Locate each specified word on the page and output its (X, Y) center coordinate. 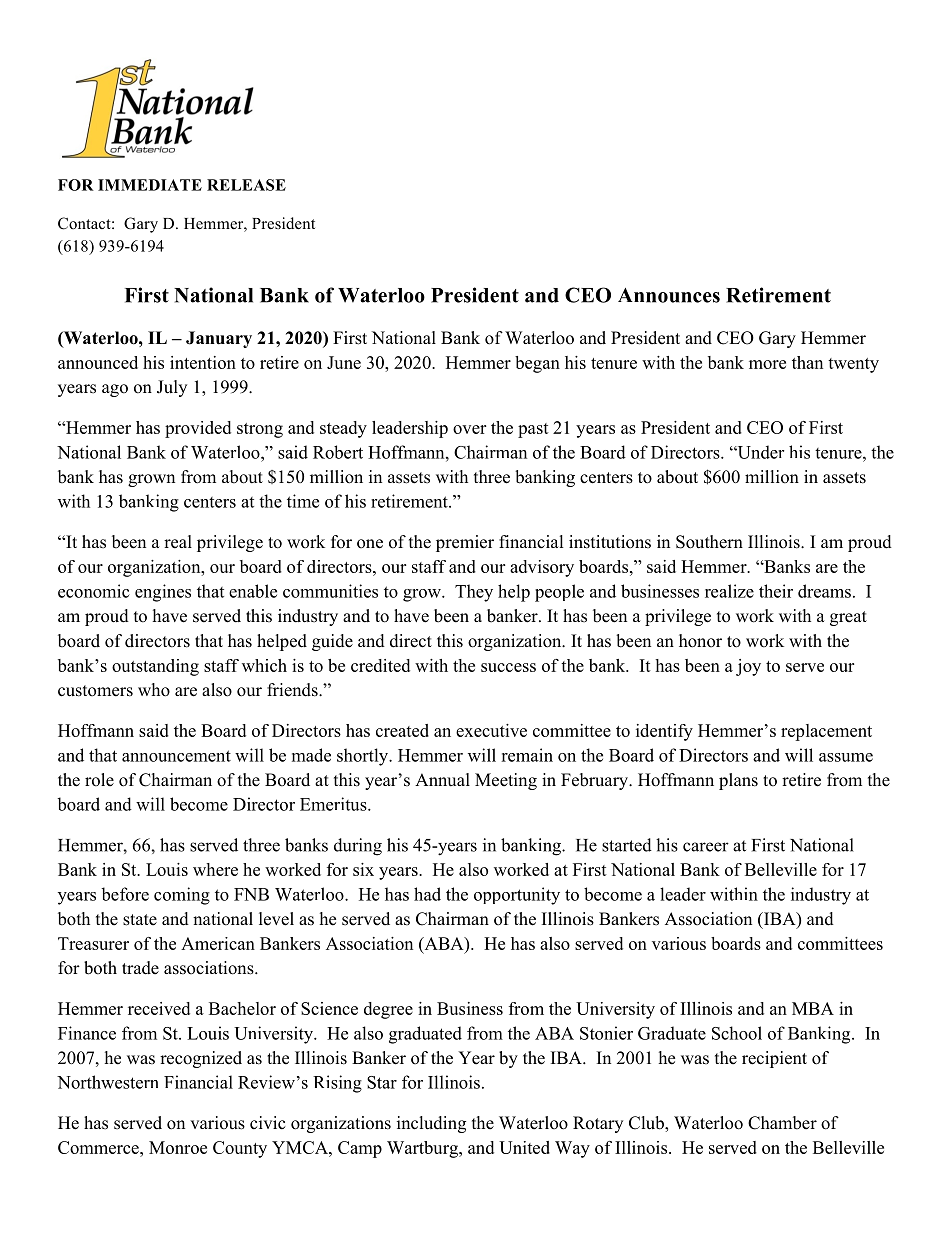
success (508, 667)
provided (198, 429)
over (469, 429)
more (767, 364)
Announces (669, 295)
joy (748, 667)
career (706, 847)
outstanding (155, 667)
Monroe (178, 1147)
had (427, 894)
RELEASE (246, 185)
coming (182, 896)
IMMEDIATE (150, 185)
